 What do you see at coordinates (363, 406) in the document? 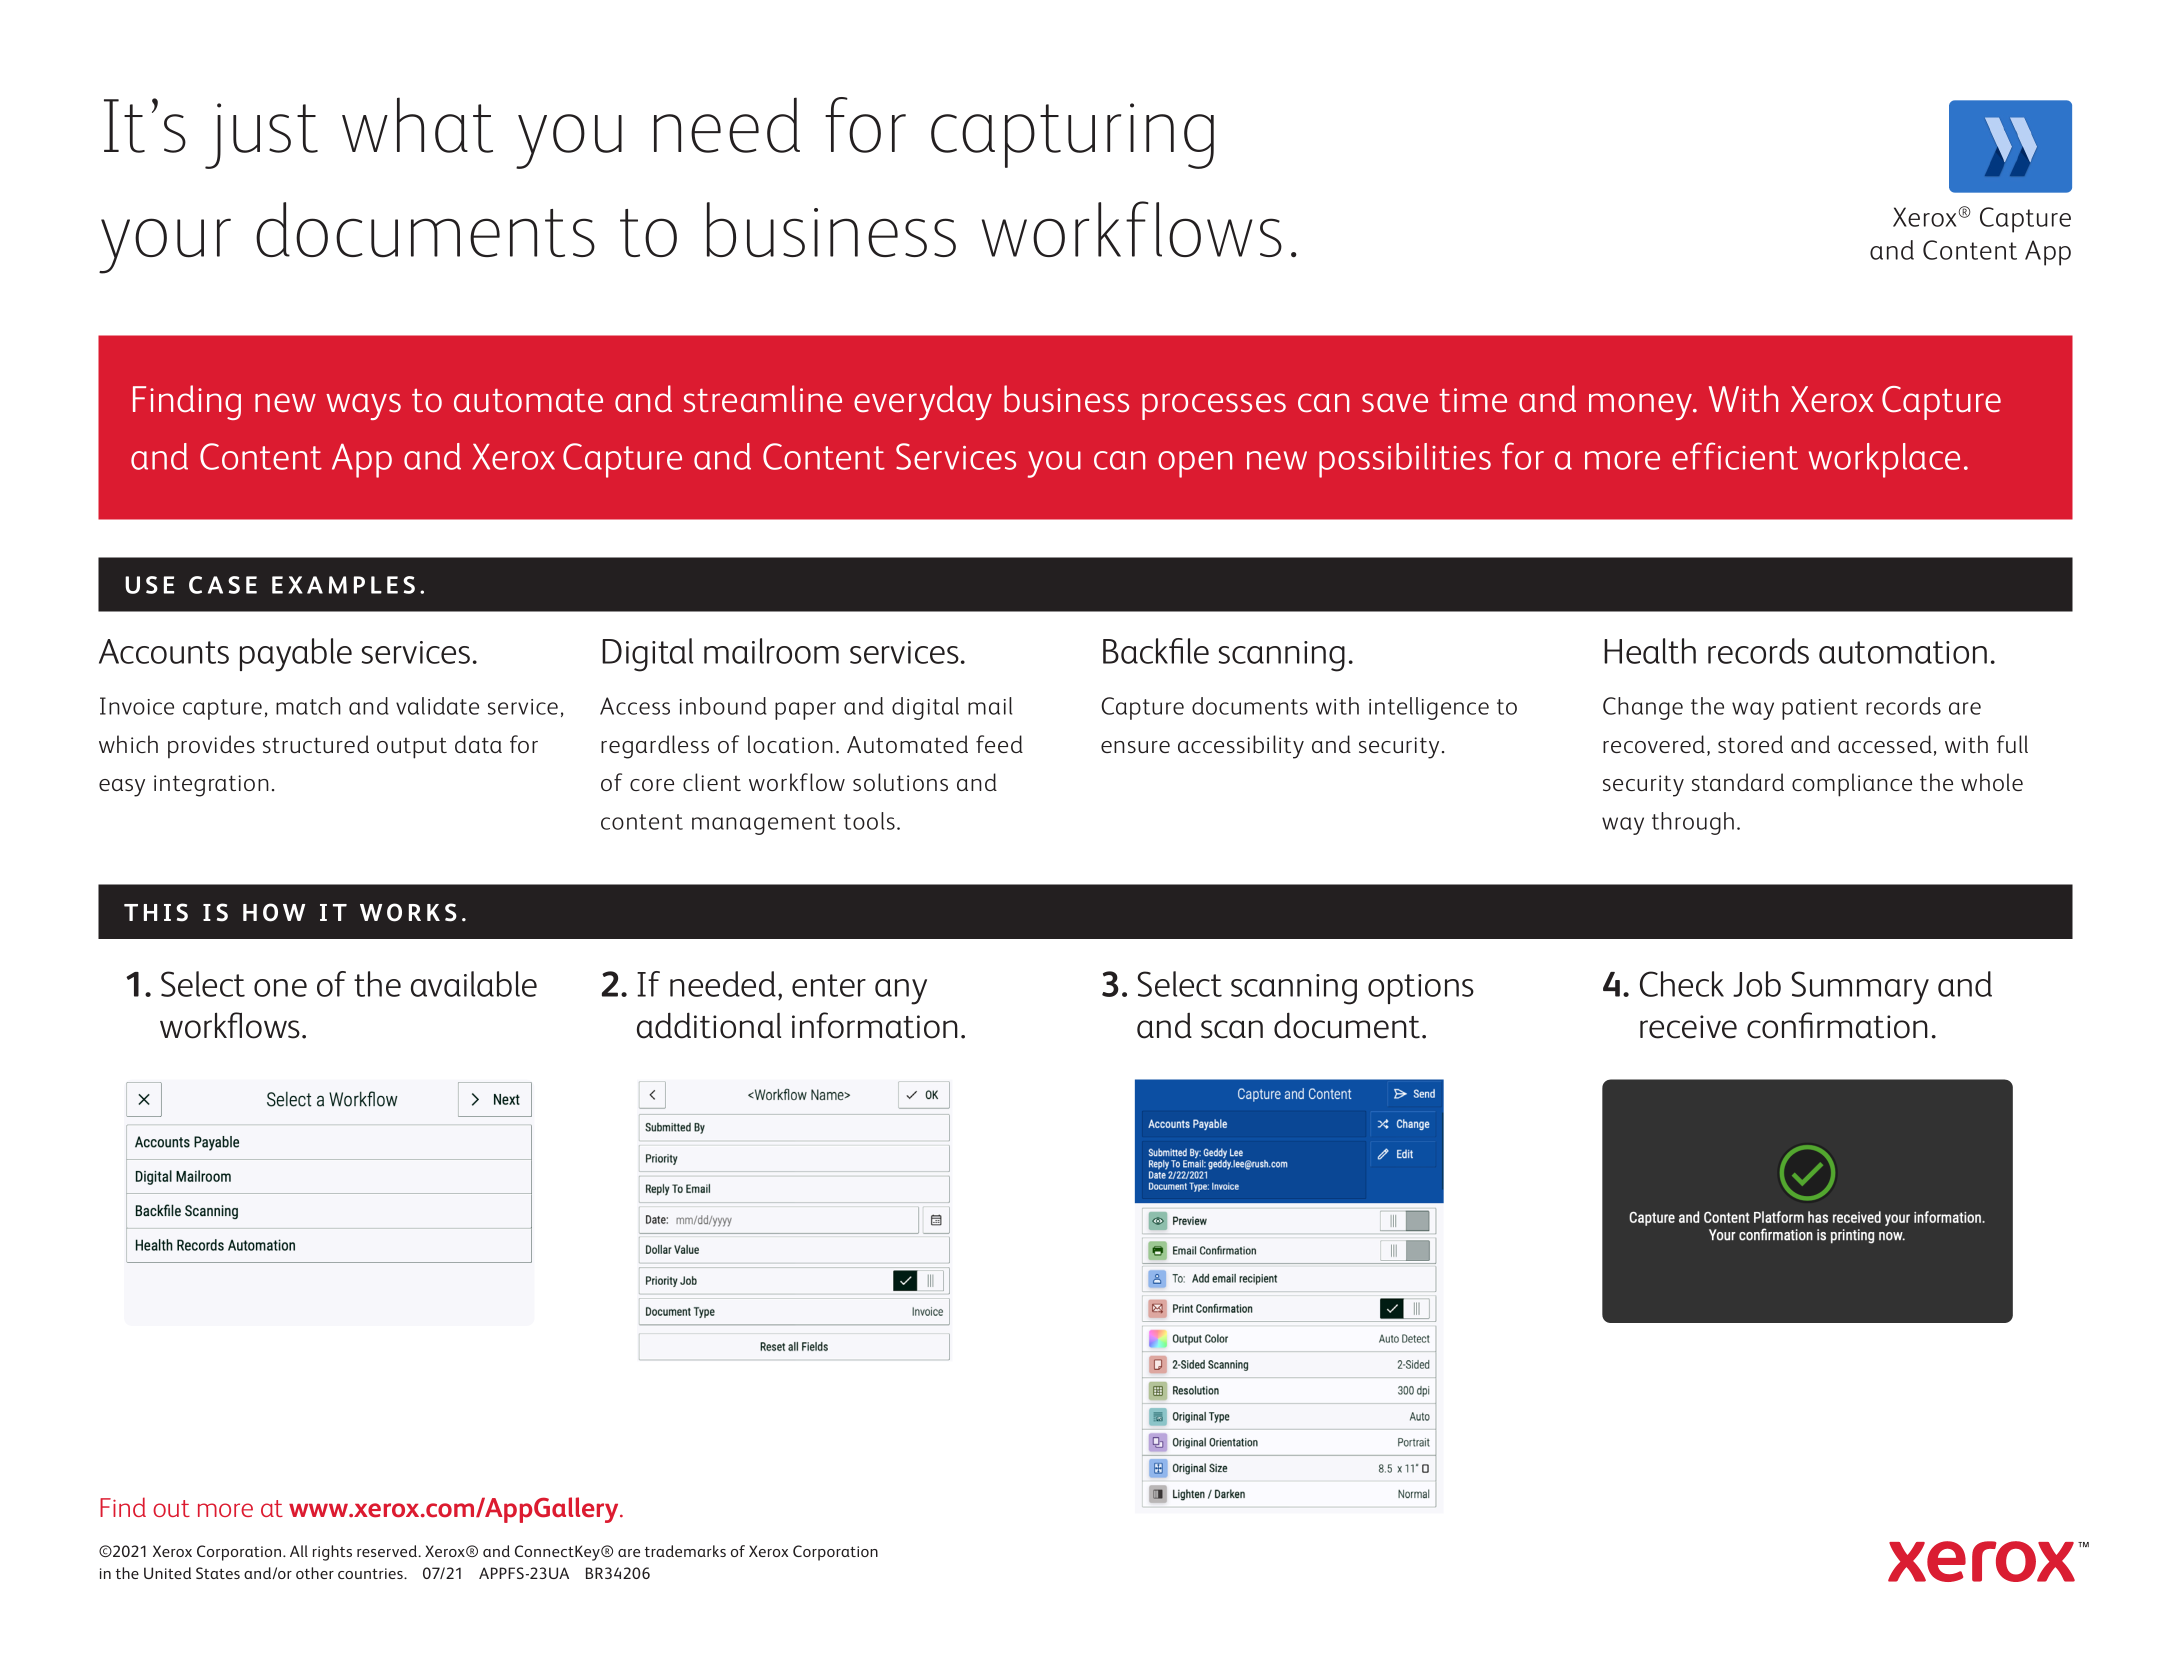
I see `ways` at bounding box center [363, 406].
